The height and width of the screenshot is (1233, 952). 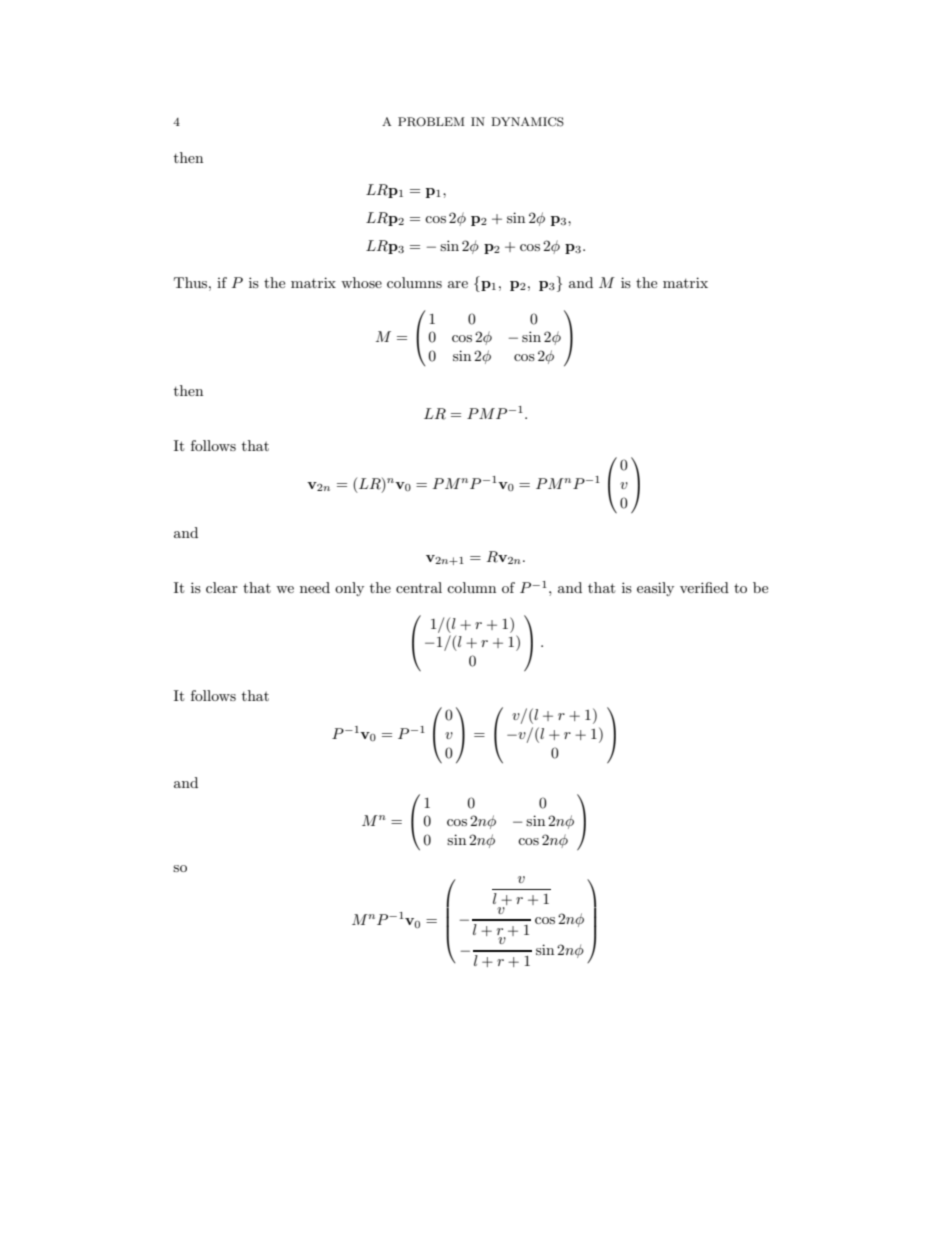 What do you see at coordinates (361, 282) in the screenshot?
I see `whose` at bounding box center [361, 282].
